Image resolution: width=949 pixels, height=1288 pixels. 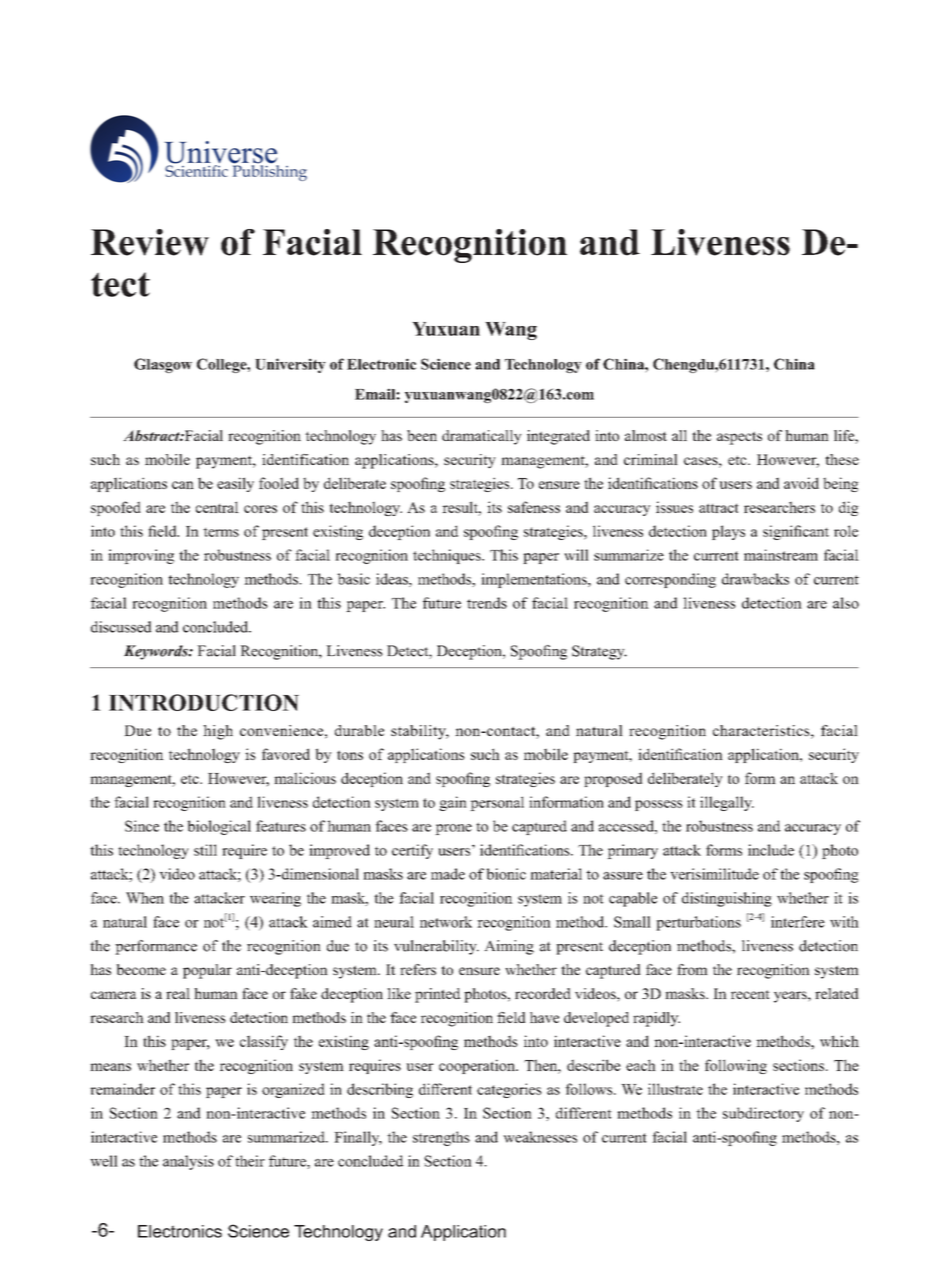 I want to click on strengths, so click(x=441, y=1138).
